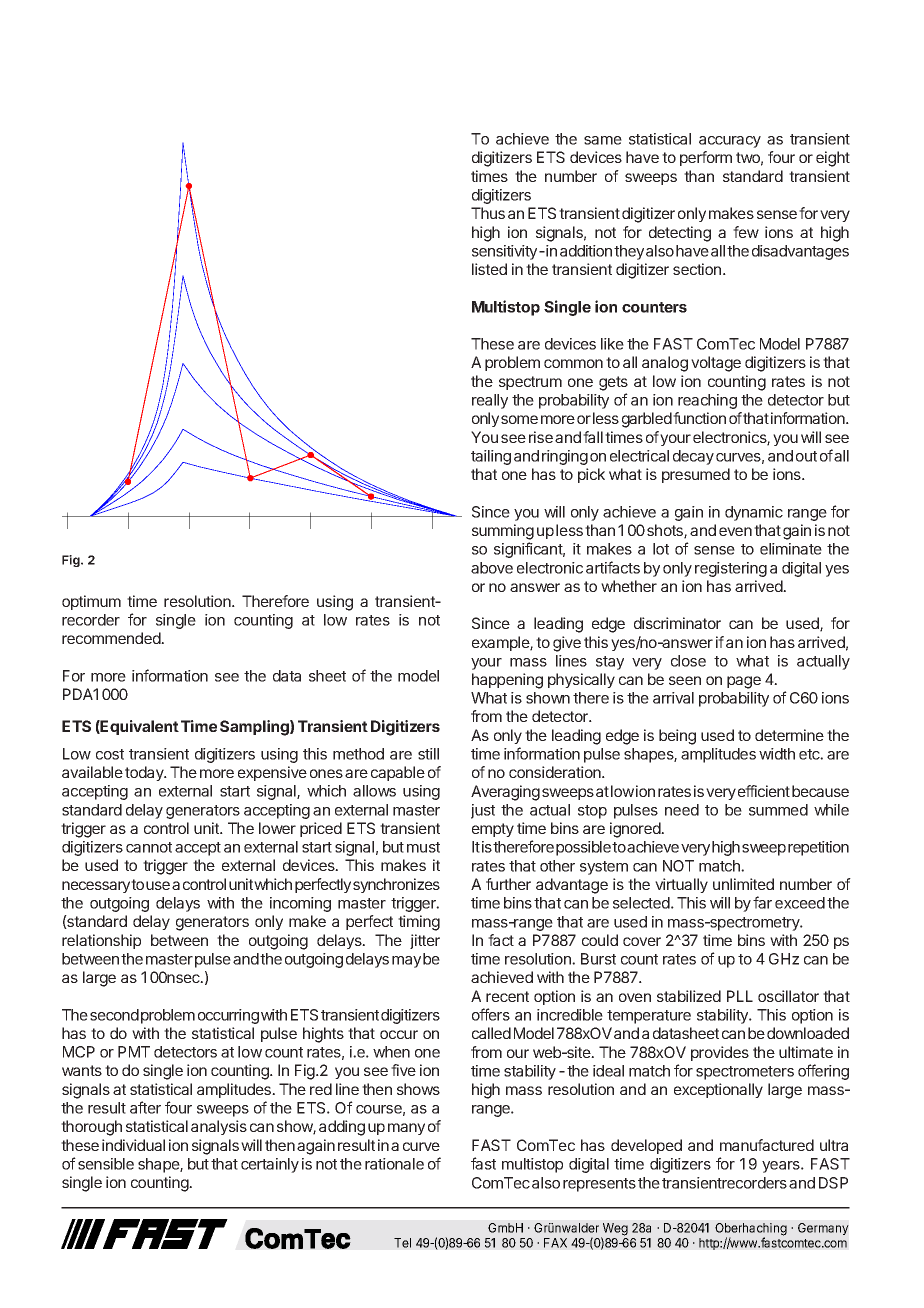 The image size is (924, 1308). Describe the element at coordinates (490, 401) in the image. I see `really` at that location.
